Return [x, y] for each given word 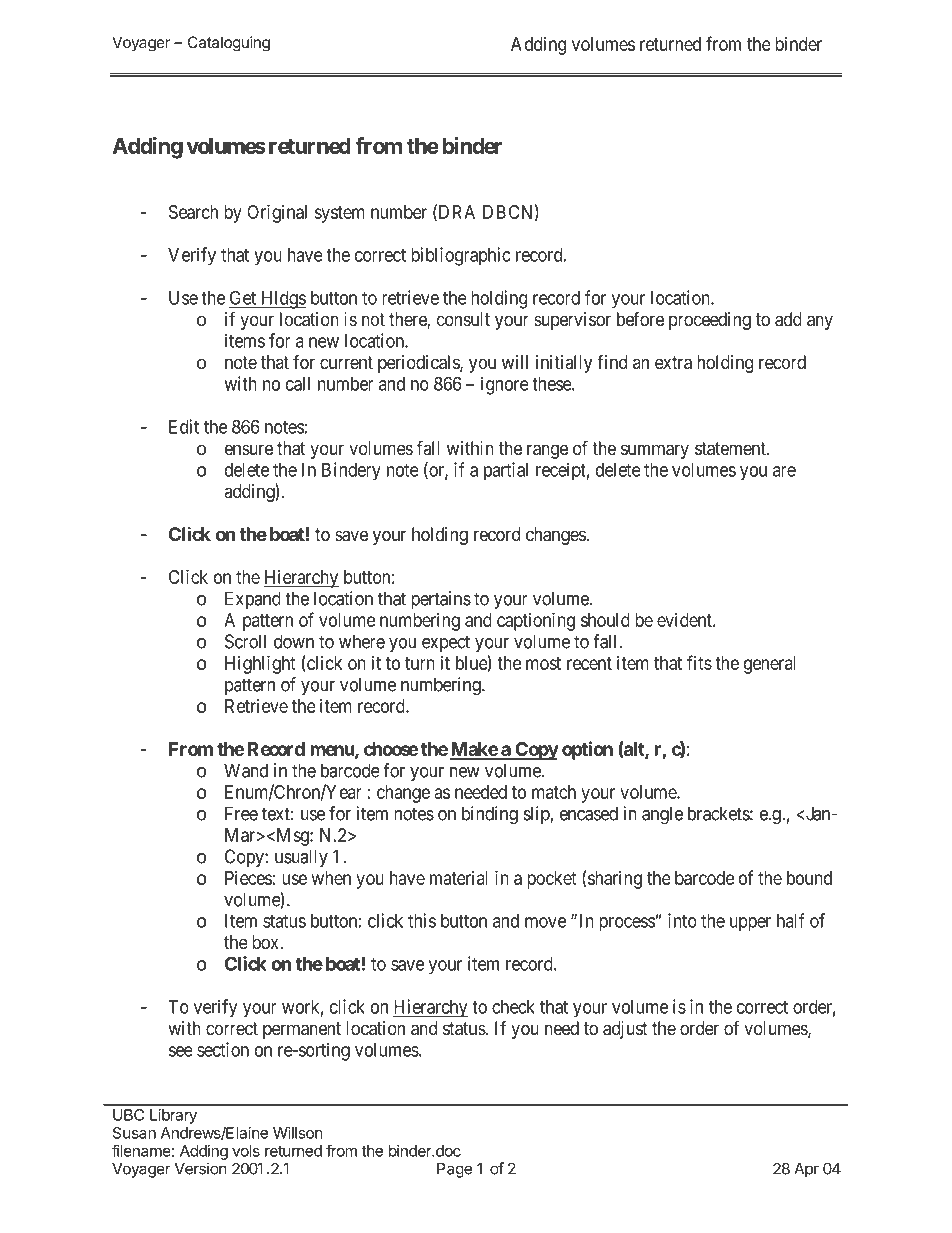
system [339, 214]
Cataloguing [229, 44]
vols [246, 1151]
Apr [806, 1170]
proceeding [710, 321]
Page [454, 1170]
